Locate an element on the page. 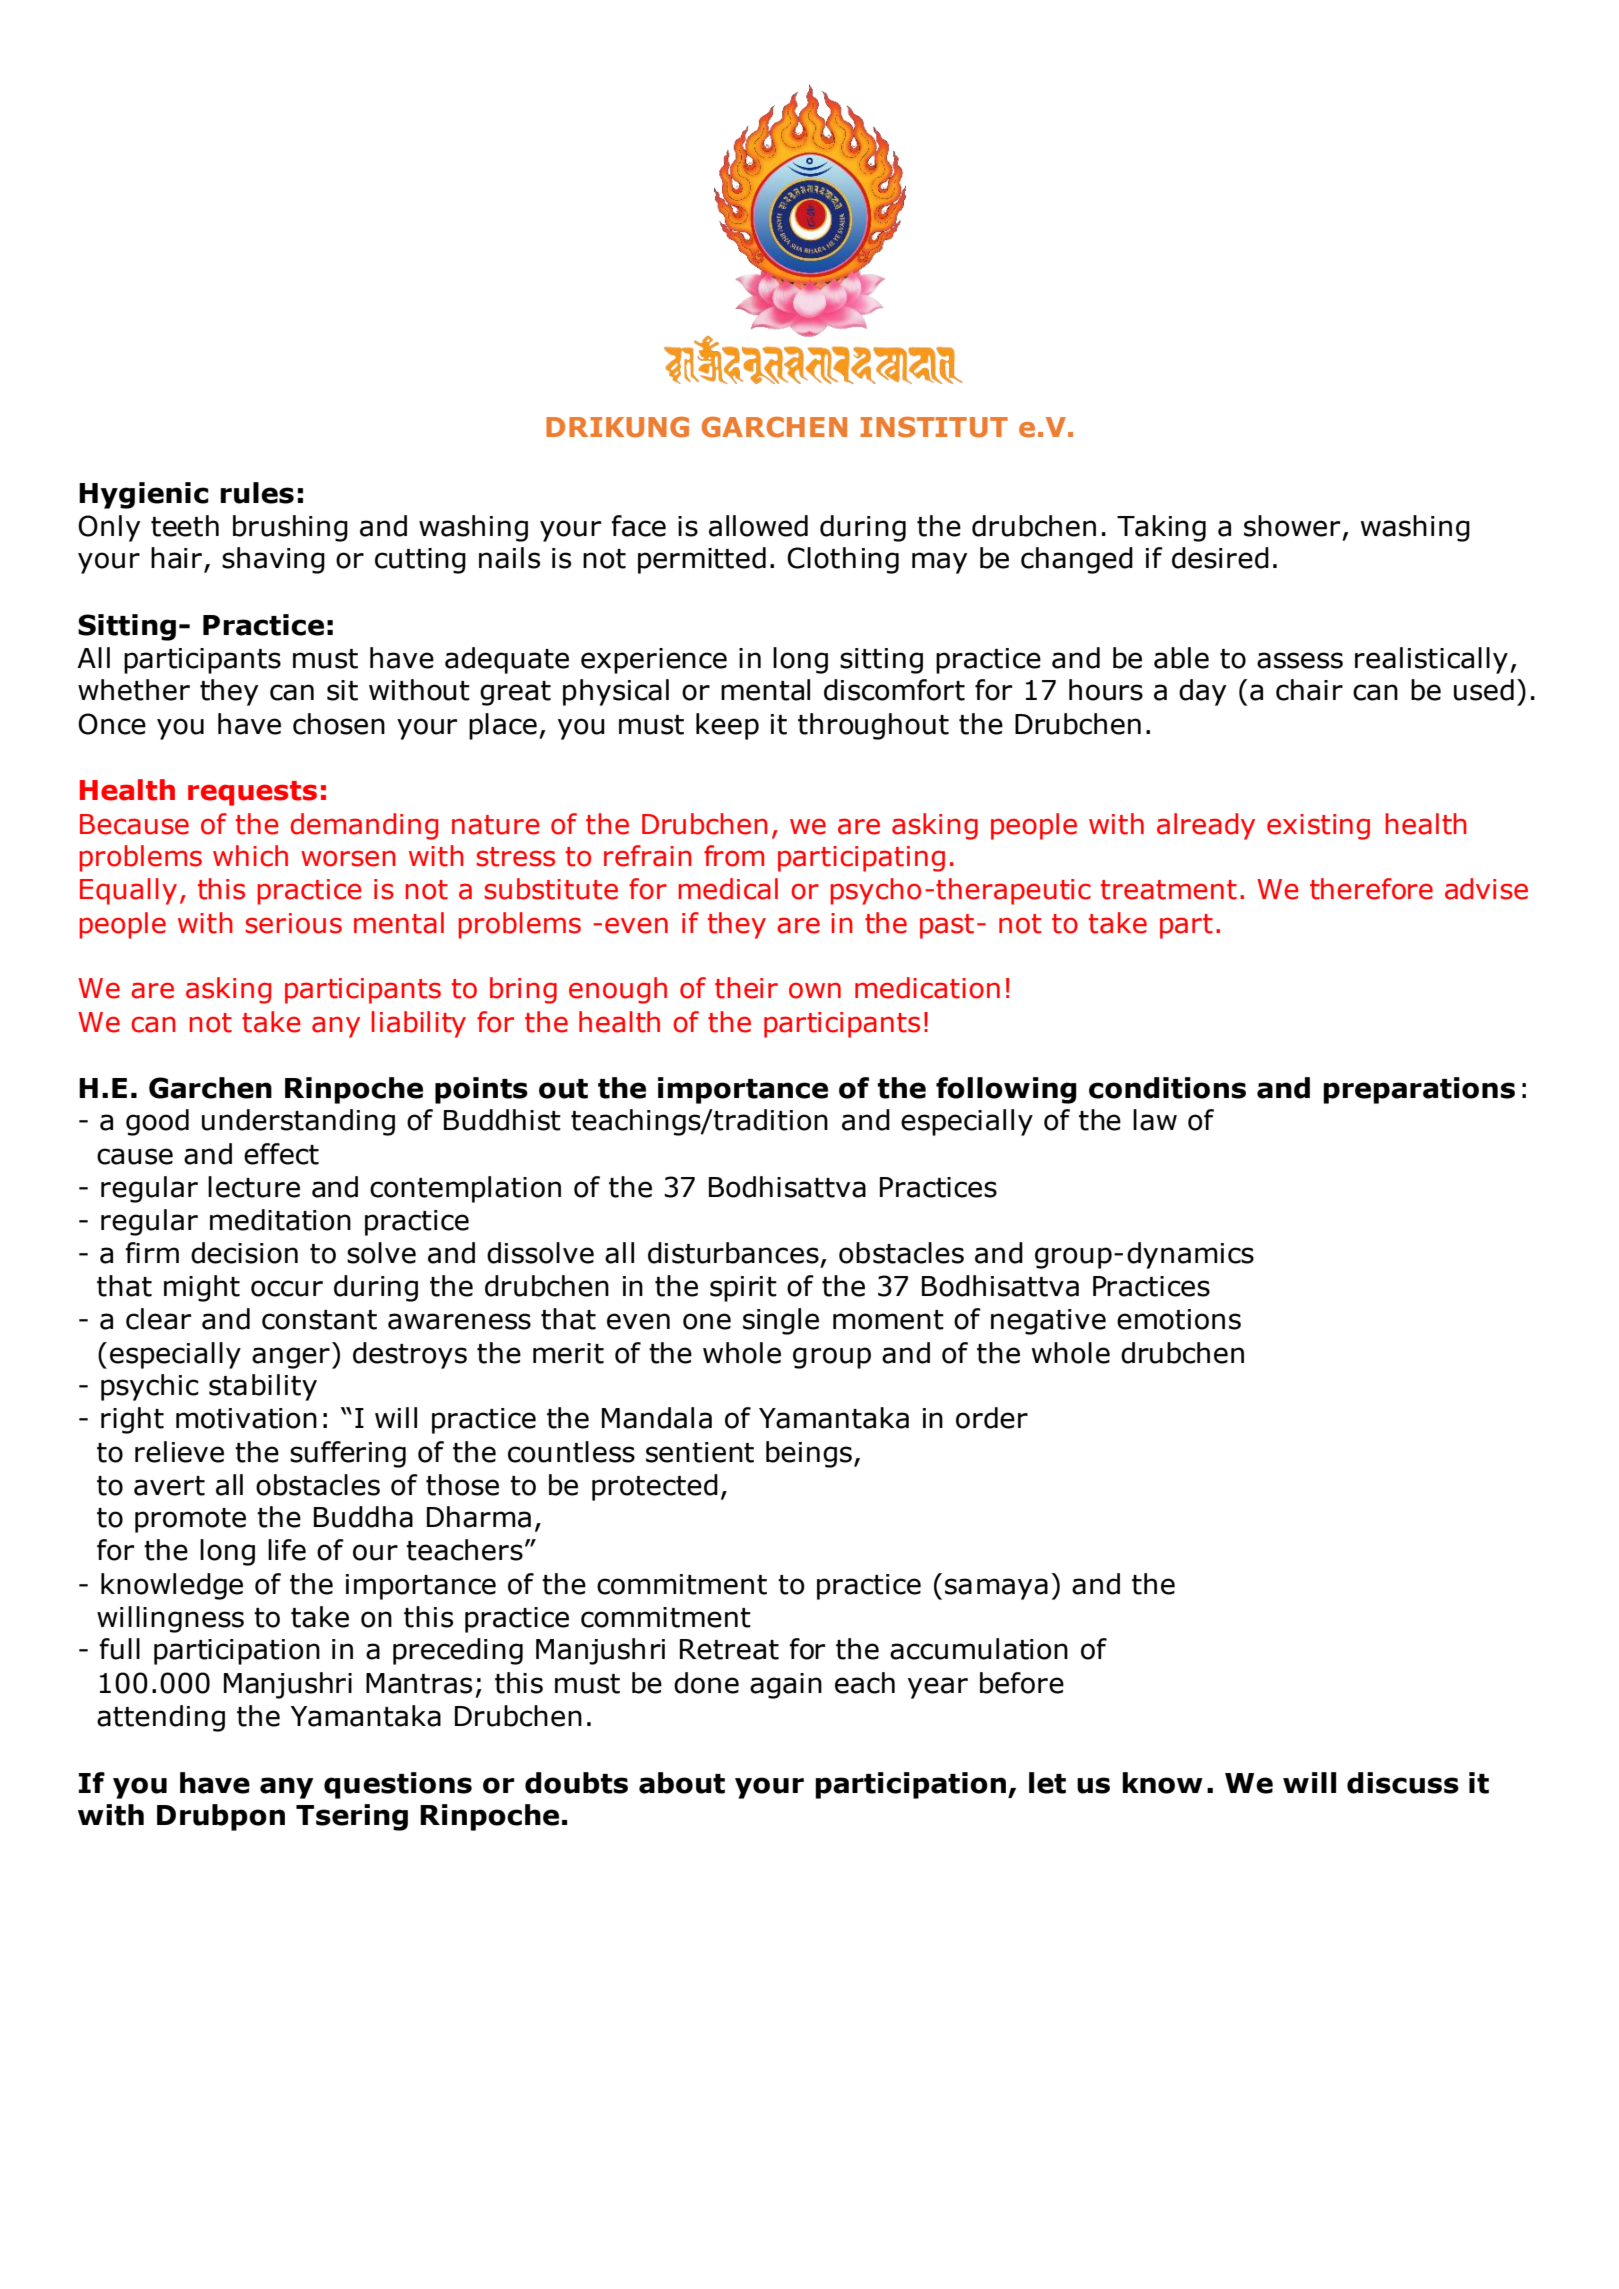  following is located at coordinates (1006, 1090).
